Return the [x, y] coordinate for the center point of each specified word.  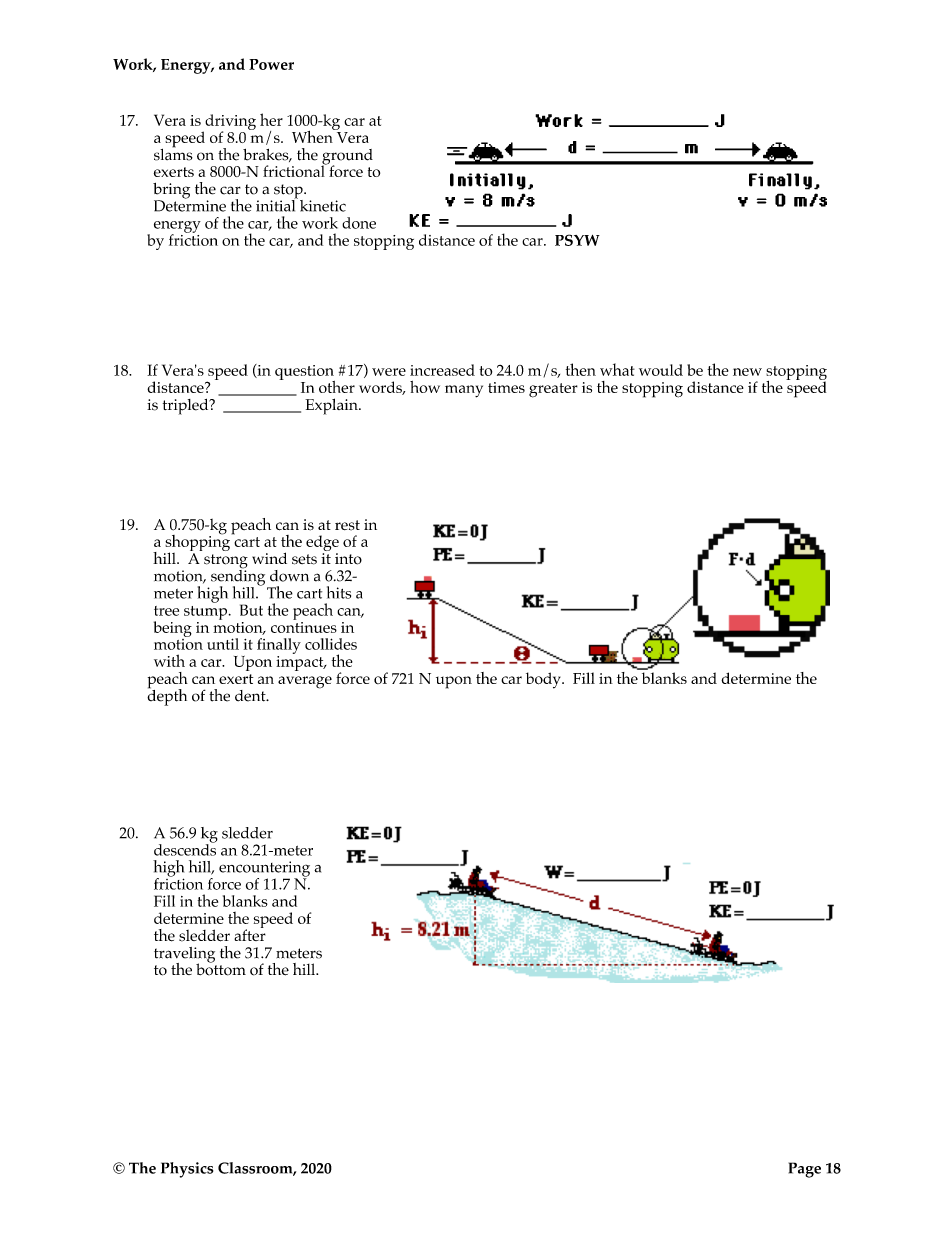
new [747, 372]
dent [251, 696]
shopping [198, 543]
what [617, 369]
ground [347, 158]
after [250, 934]
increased [442, 370]
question [305, 373]
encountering [264, 870]
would [661, 370]
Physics [187, 1170]
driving [229, 123]
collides [331, 644]
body [544, 680]
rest [347, 525]
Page [805, 1170]
